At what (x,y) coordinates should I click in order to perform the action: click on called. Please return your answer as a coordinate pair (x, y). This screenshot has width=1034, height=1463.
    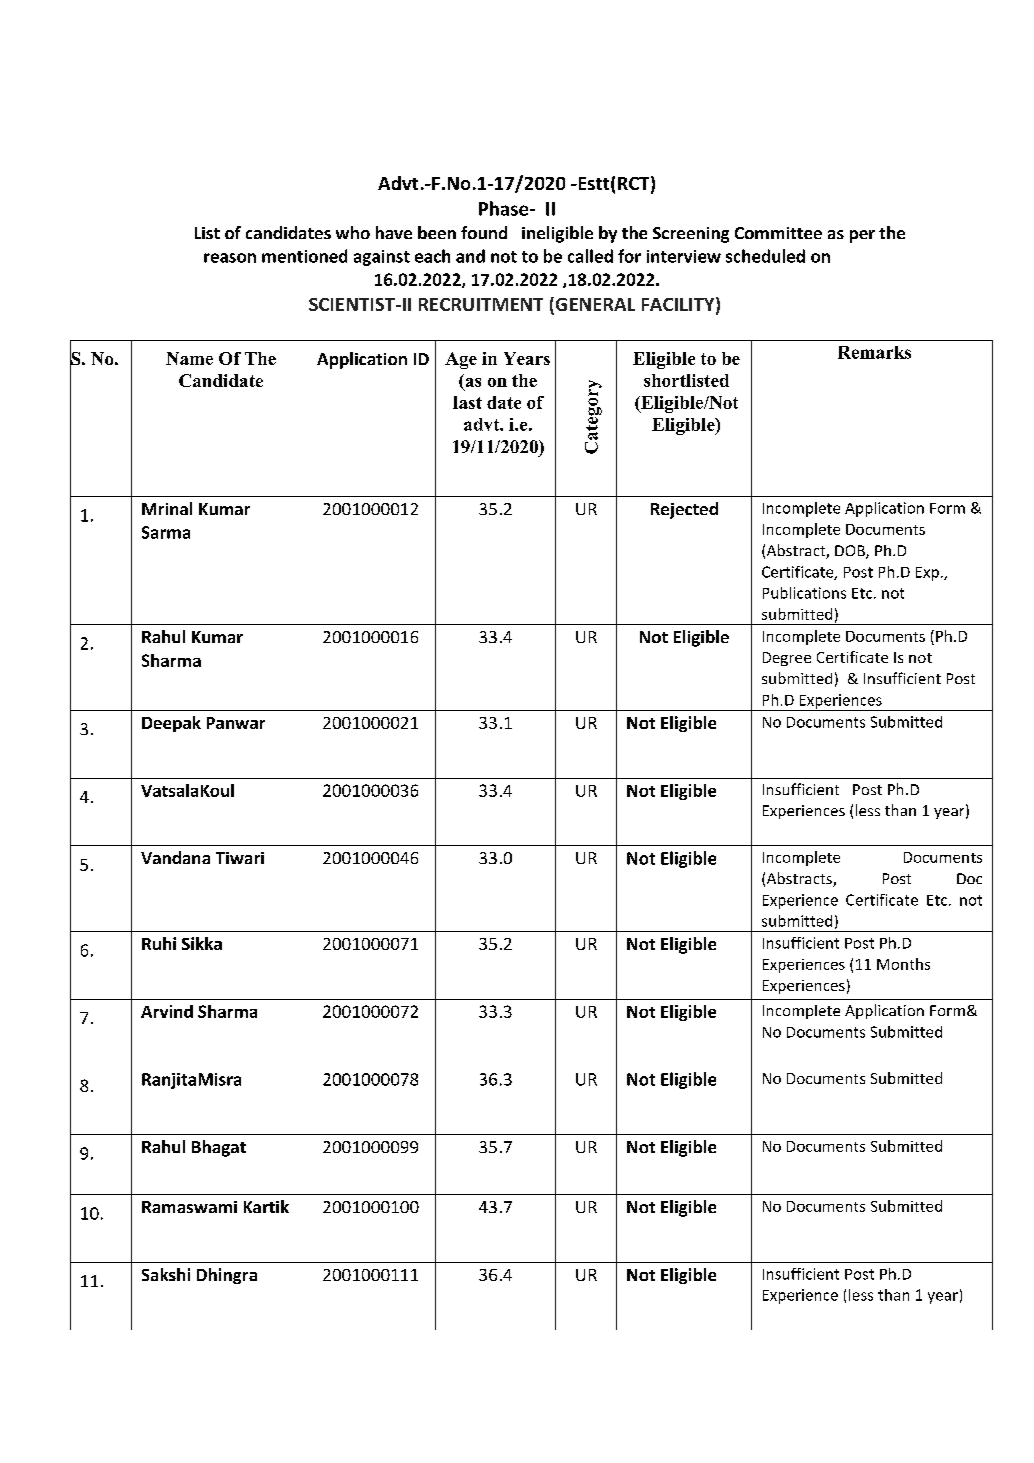
    Looking at the image, I should click on (590, 256).
